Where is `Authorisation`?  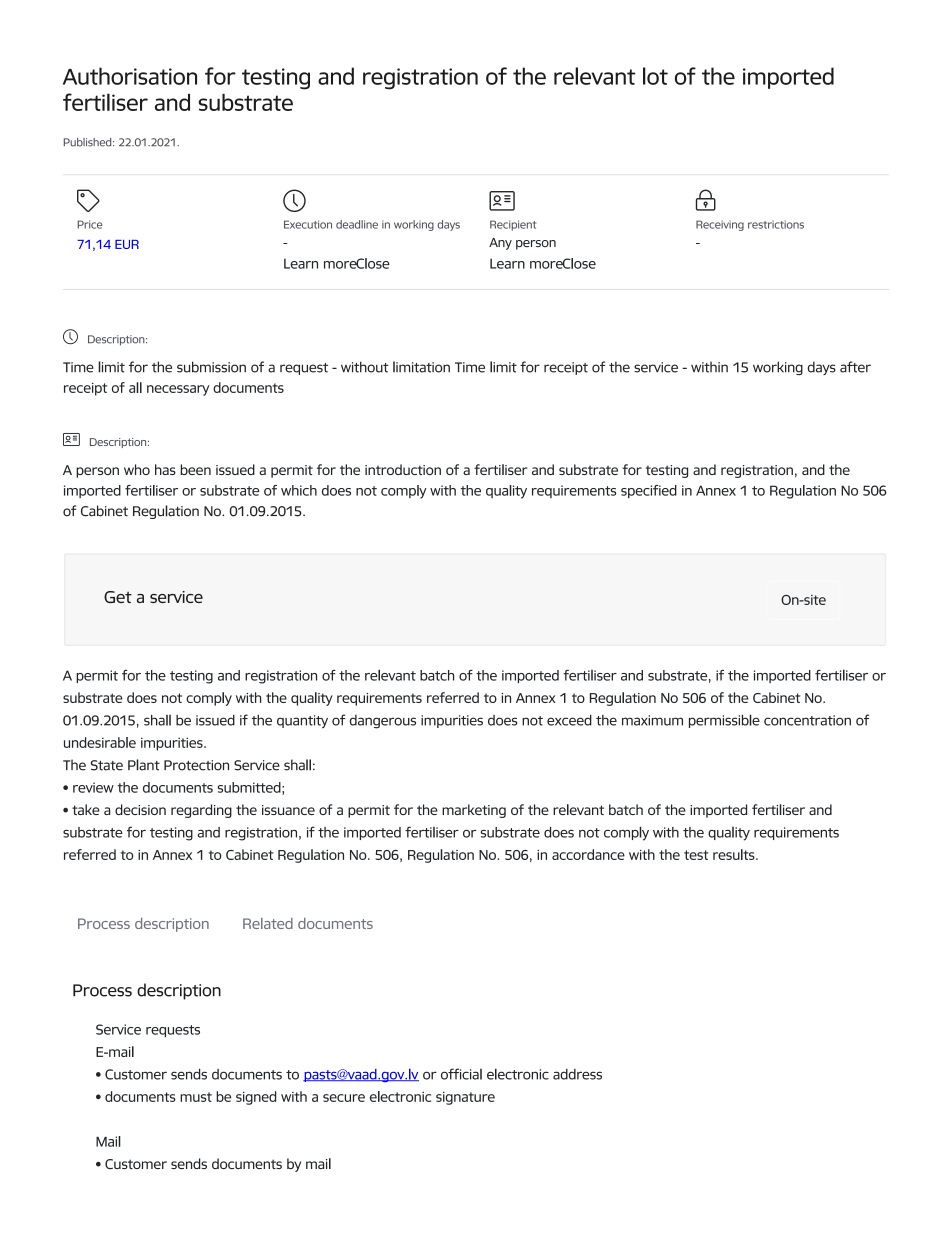
Authorisation is located at coordinates (130, 76).
